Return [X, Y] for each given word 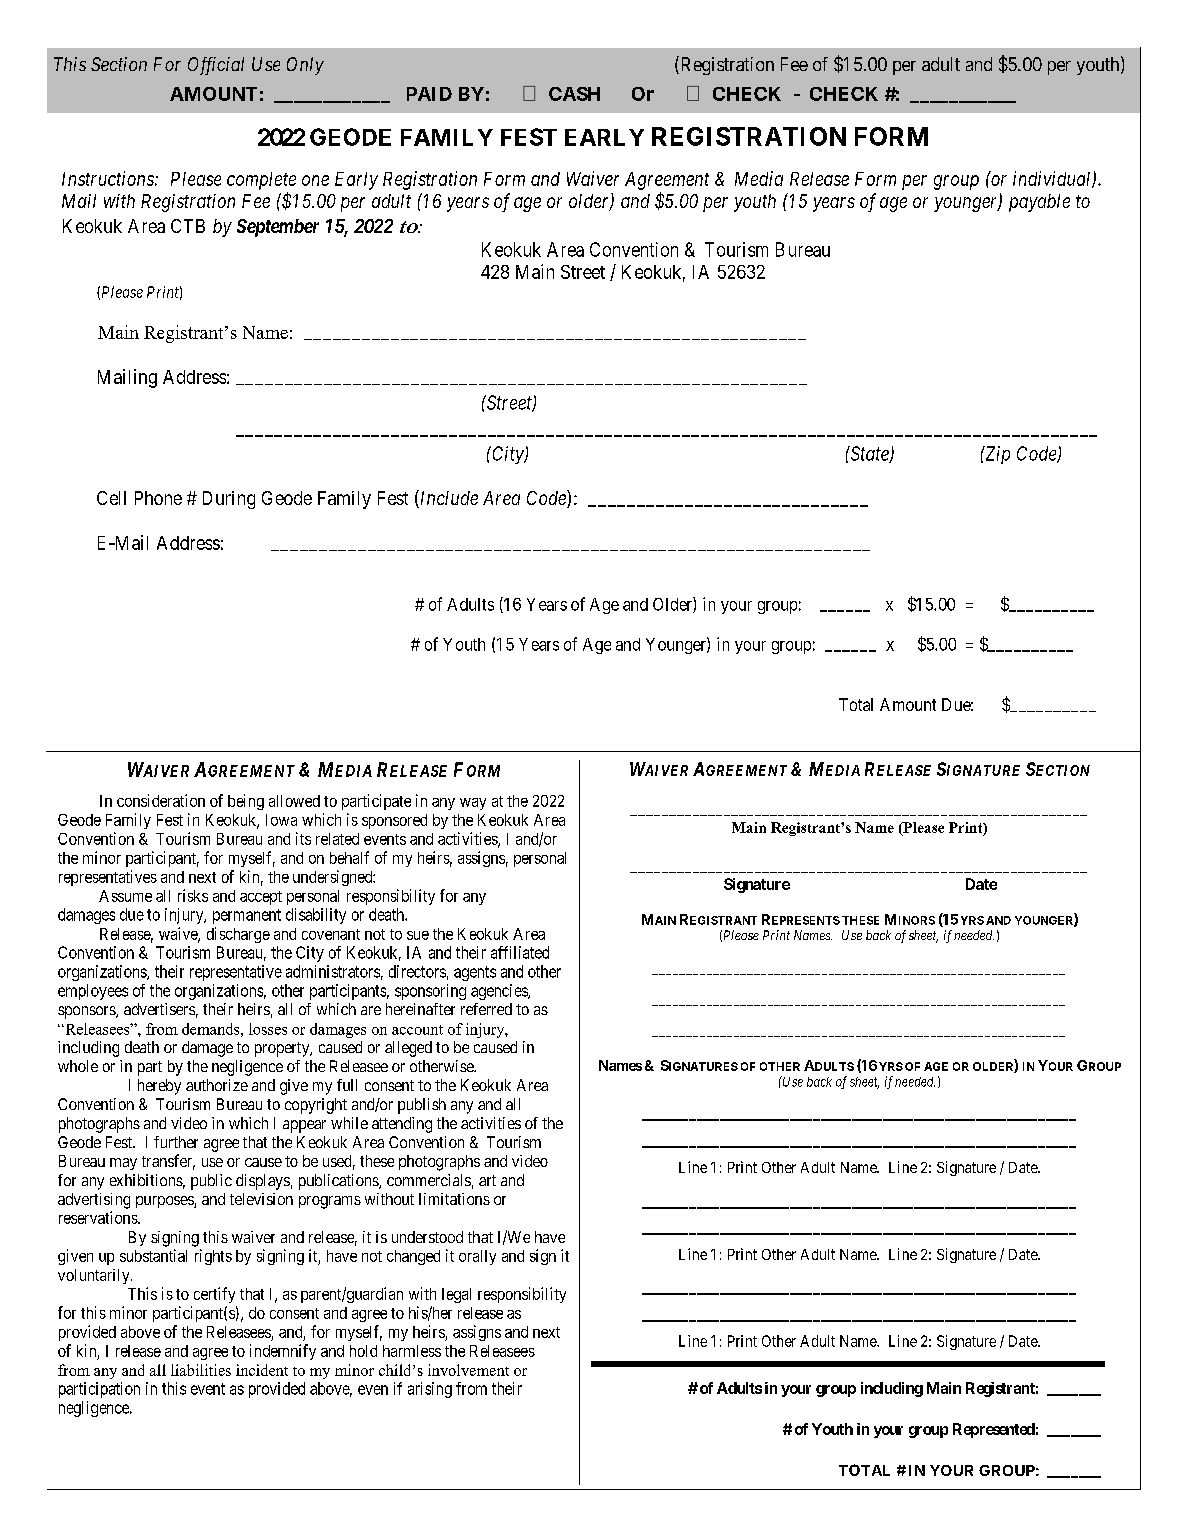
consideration [161, 800]
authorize [217, 1085]
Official [216, 66]
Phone [158, 498]
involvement [468, 1370]
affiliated [520, 952]
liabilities [201, 1370]
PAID [429, 94]
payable [1039, 203]
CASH [574, 94]
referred [486, 1009]
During [229, 500]
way [473, 804]
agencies [500, 992]
